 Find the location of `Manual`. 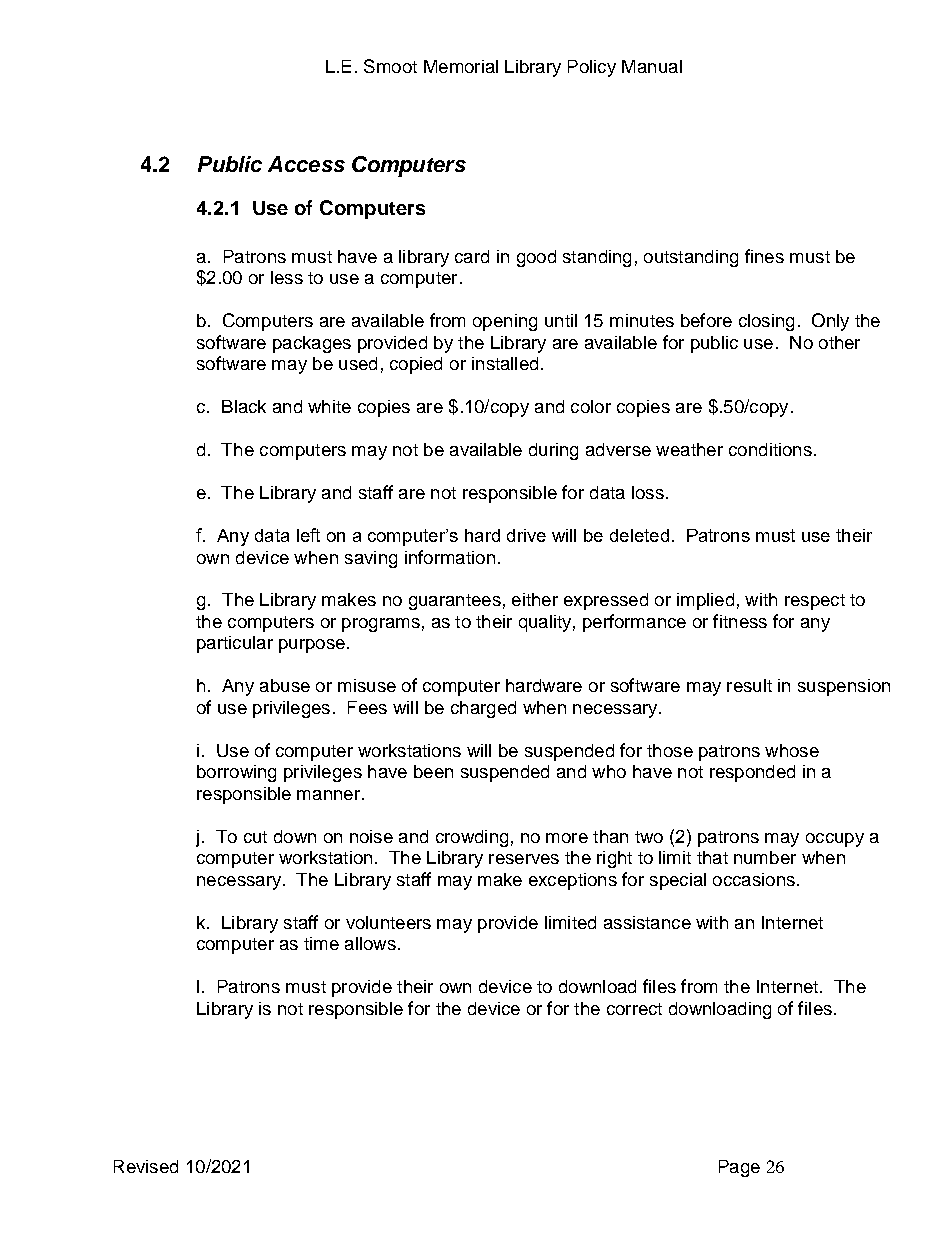

Manual is located at coordinates (652, 66).
